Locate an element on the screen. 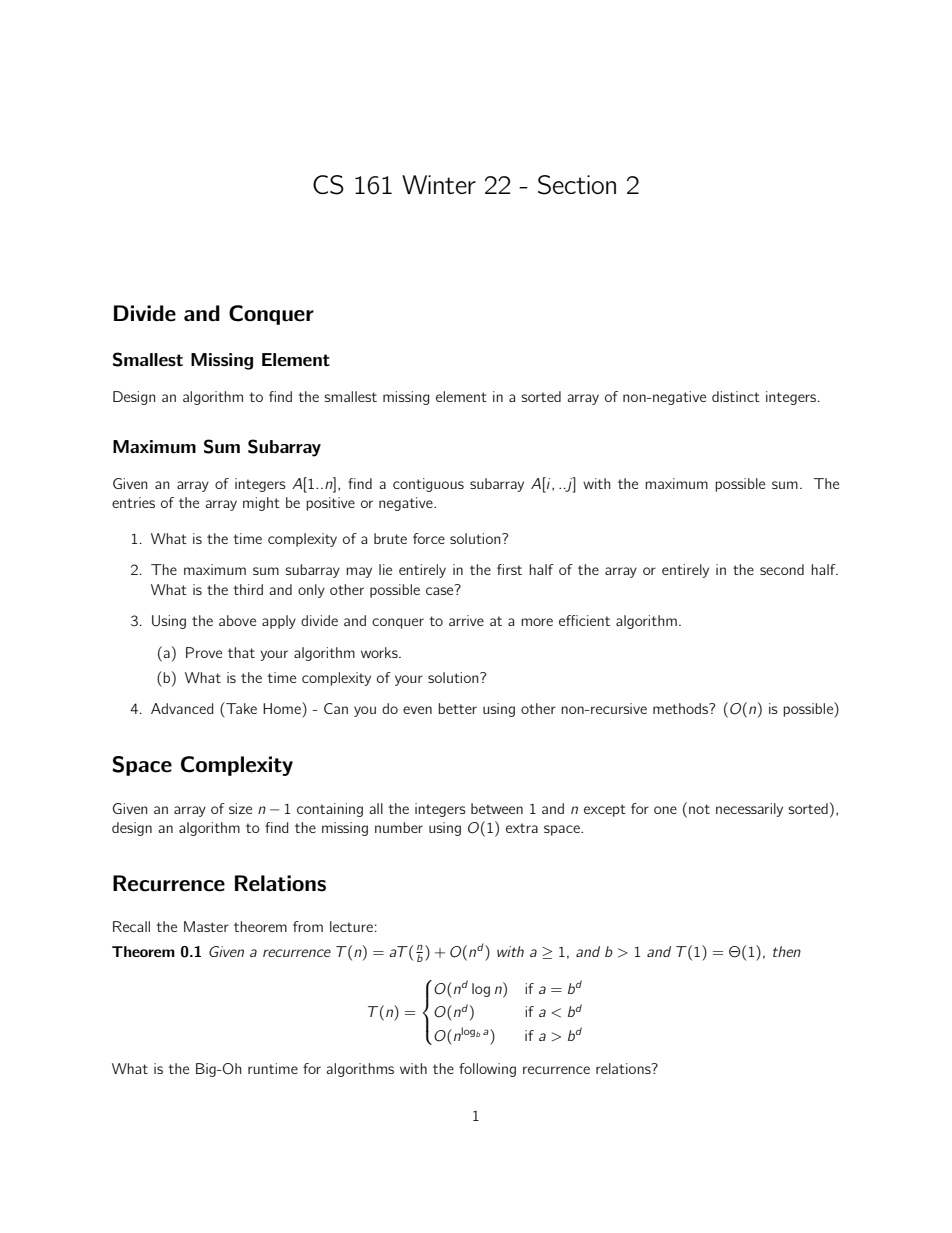 This screenshot has width=952, height=1233. distinct is located at coordinates (736, 396).
